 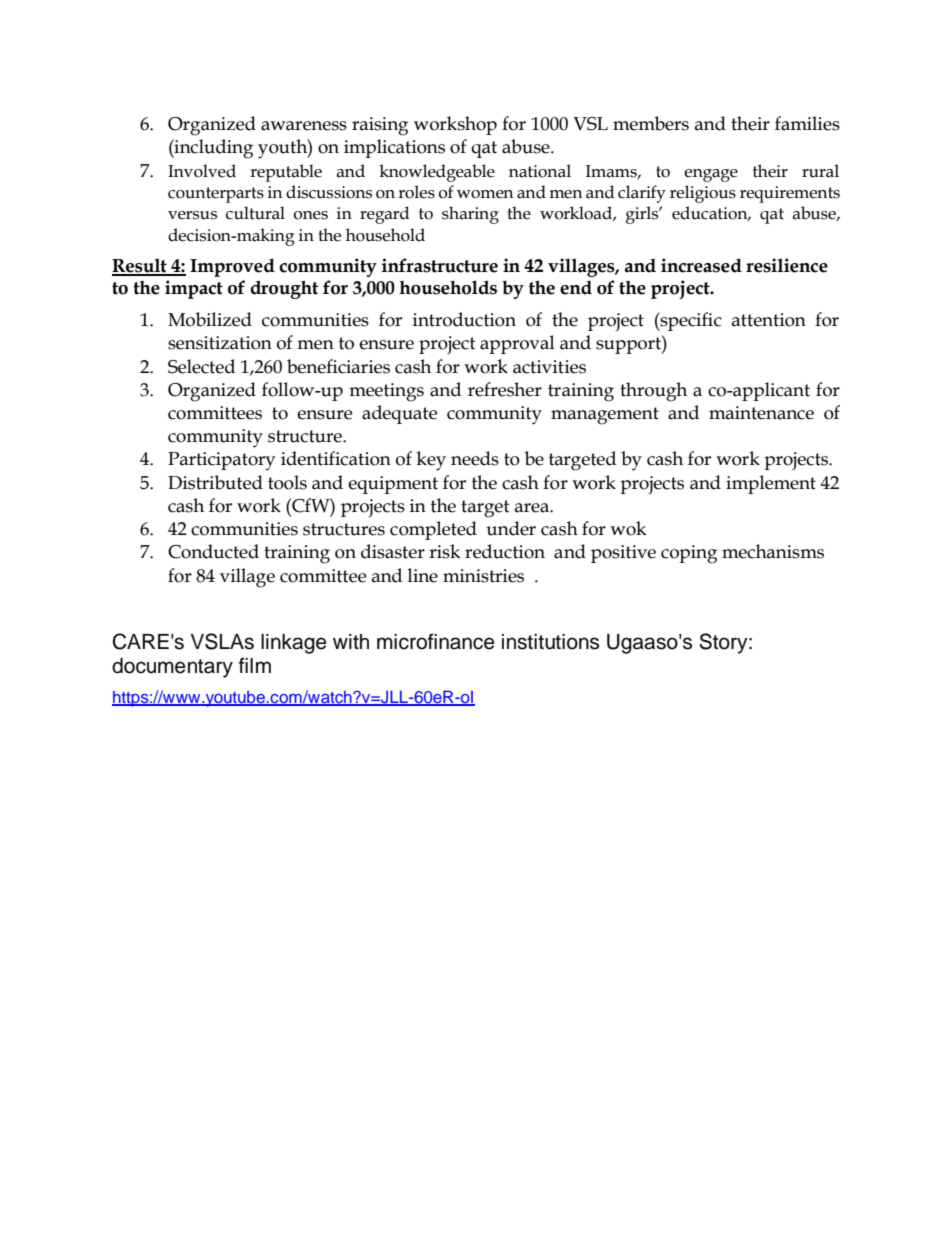 What do you see at coordinates (304, 126) in the document?
I see `awareness` at bounding box center [304, 126].
